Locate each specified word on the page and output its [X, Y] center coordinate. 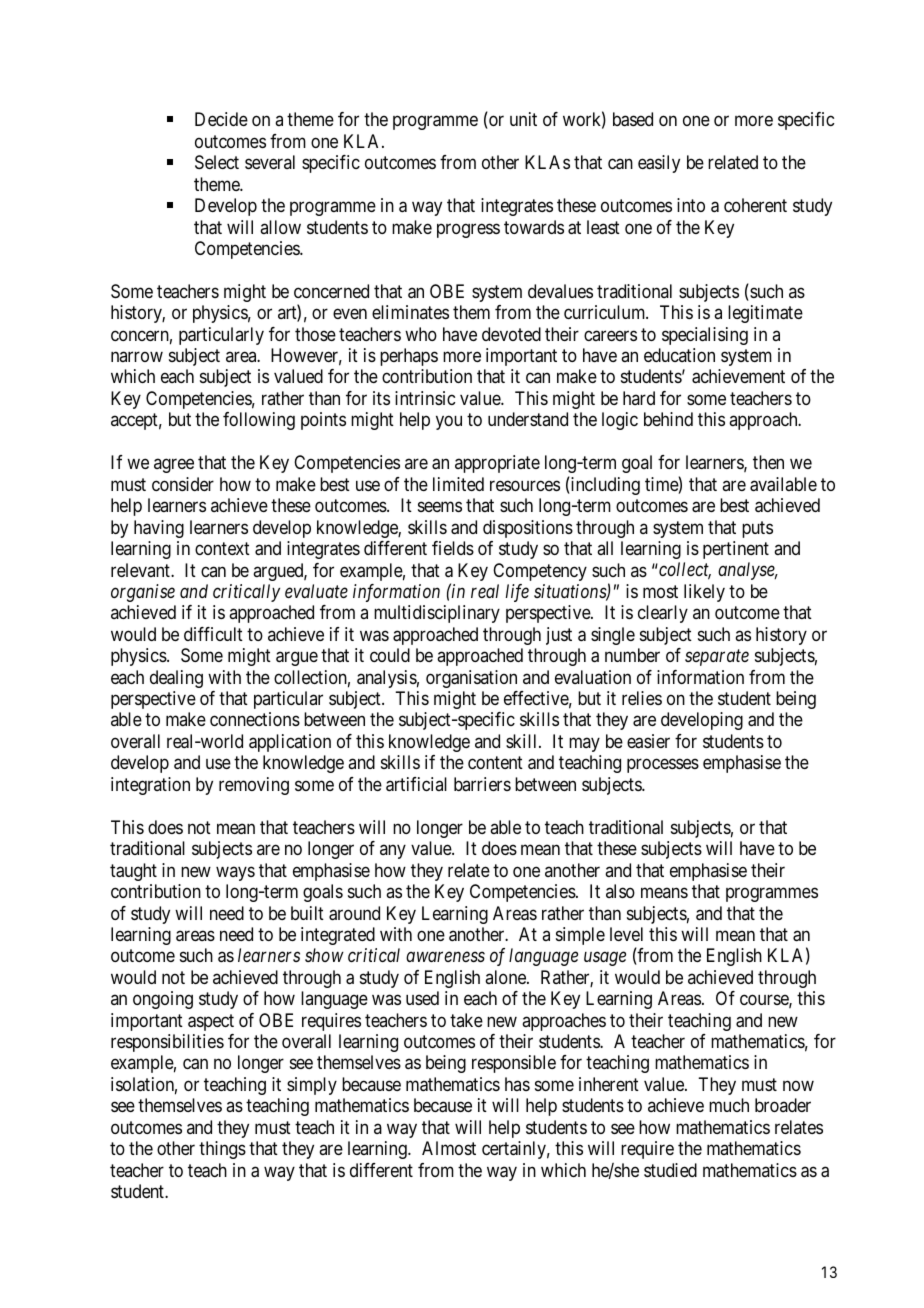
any [393, 851]
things [222, 1150]
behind [668, 419]
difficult [213, 634]
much [729, 1105]
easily [659, 164]
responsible [514, 1064]
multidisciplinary [437, 614]
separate [717, 658]
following [259, 421]
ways [235, 873]
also [620, 891]
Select [217, 162]
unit [523, 119]
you [449, 423]
